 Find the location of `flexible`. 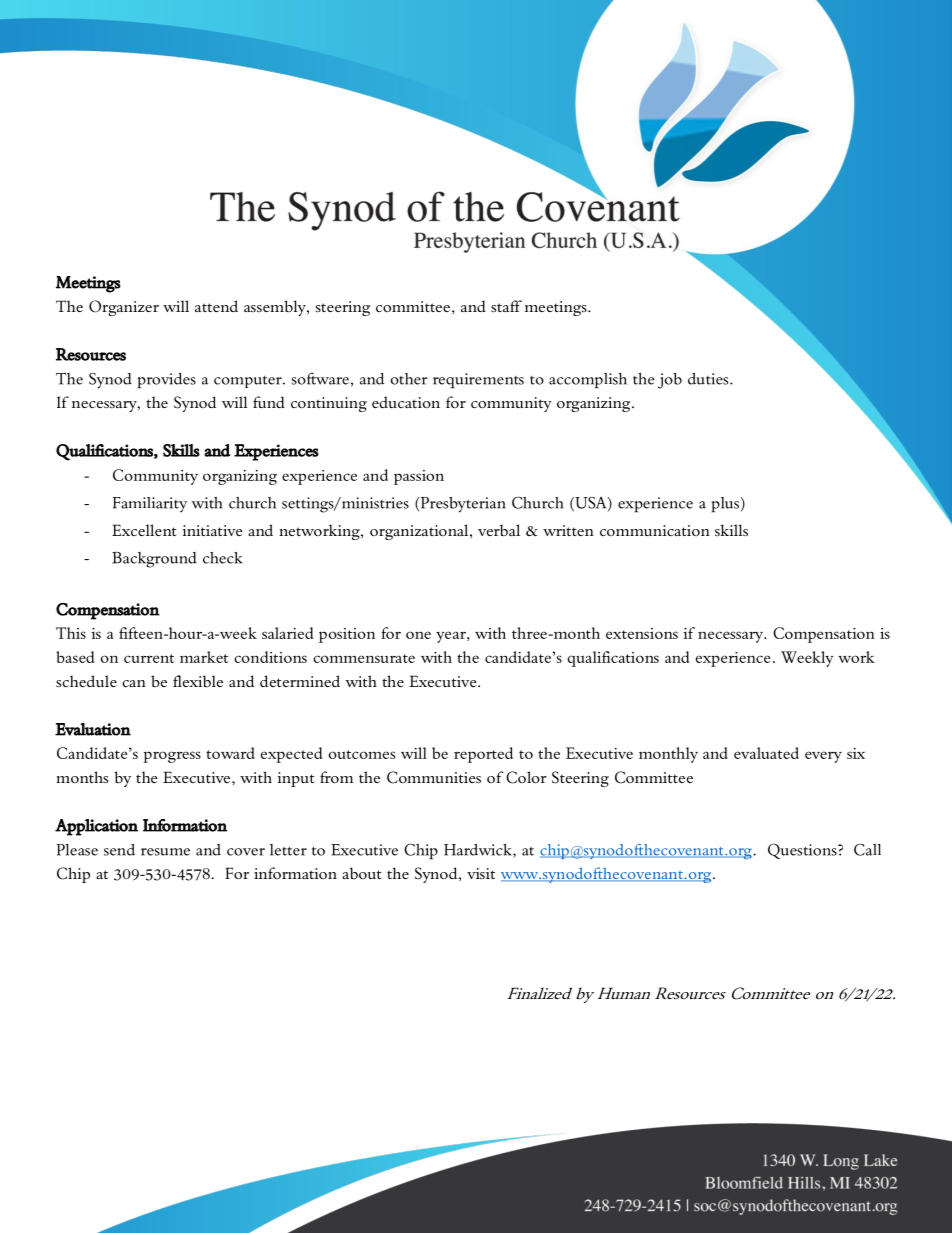

flexible is located at coordinates (198, 681).
